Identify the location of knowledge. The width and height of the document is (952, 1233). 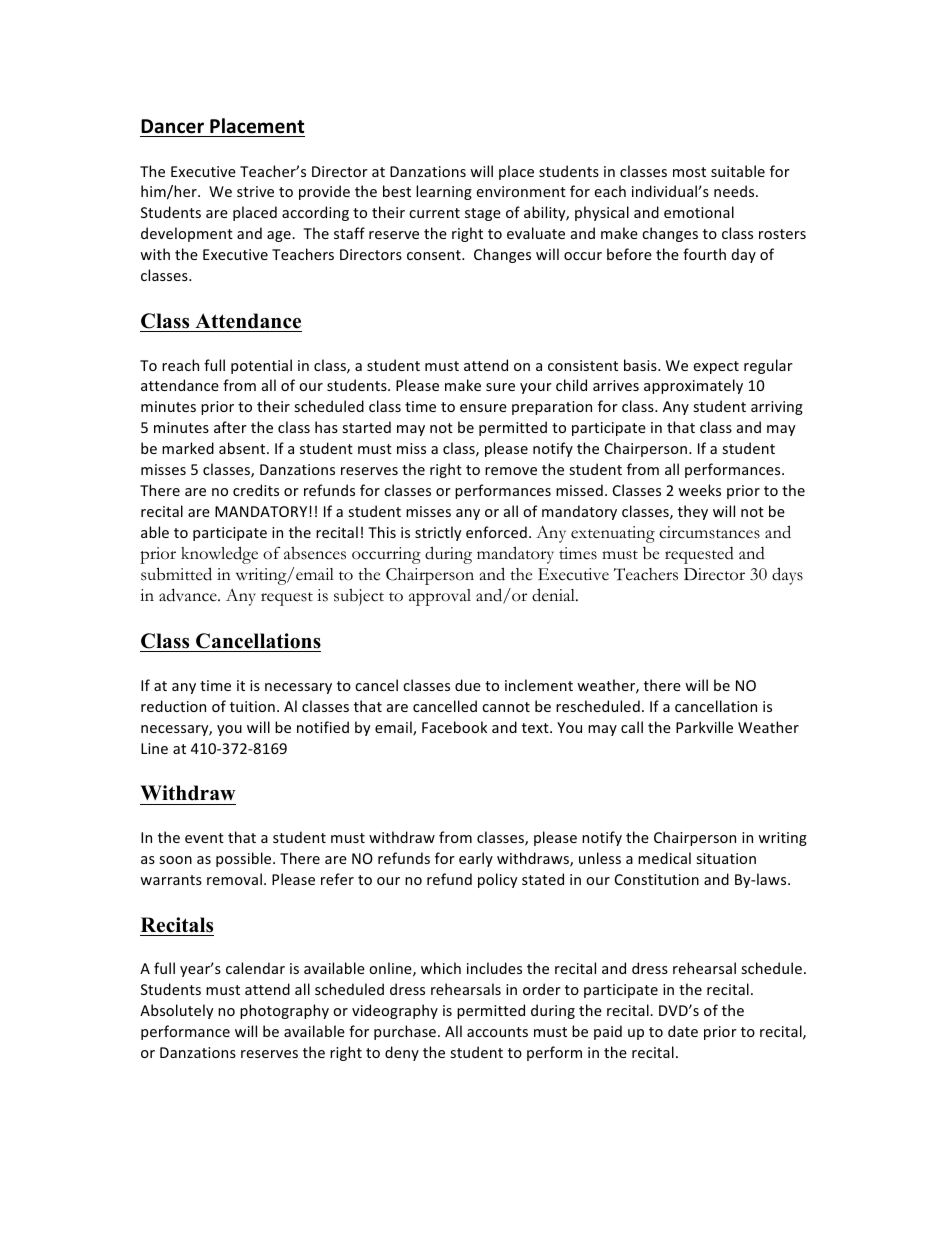
(219, 555).
